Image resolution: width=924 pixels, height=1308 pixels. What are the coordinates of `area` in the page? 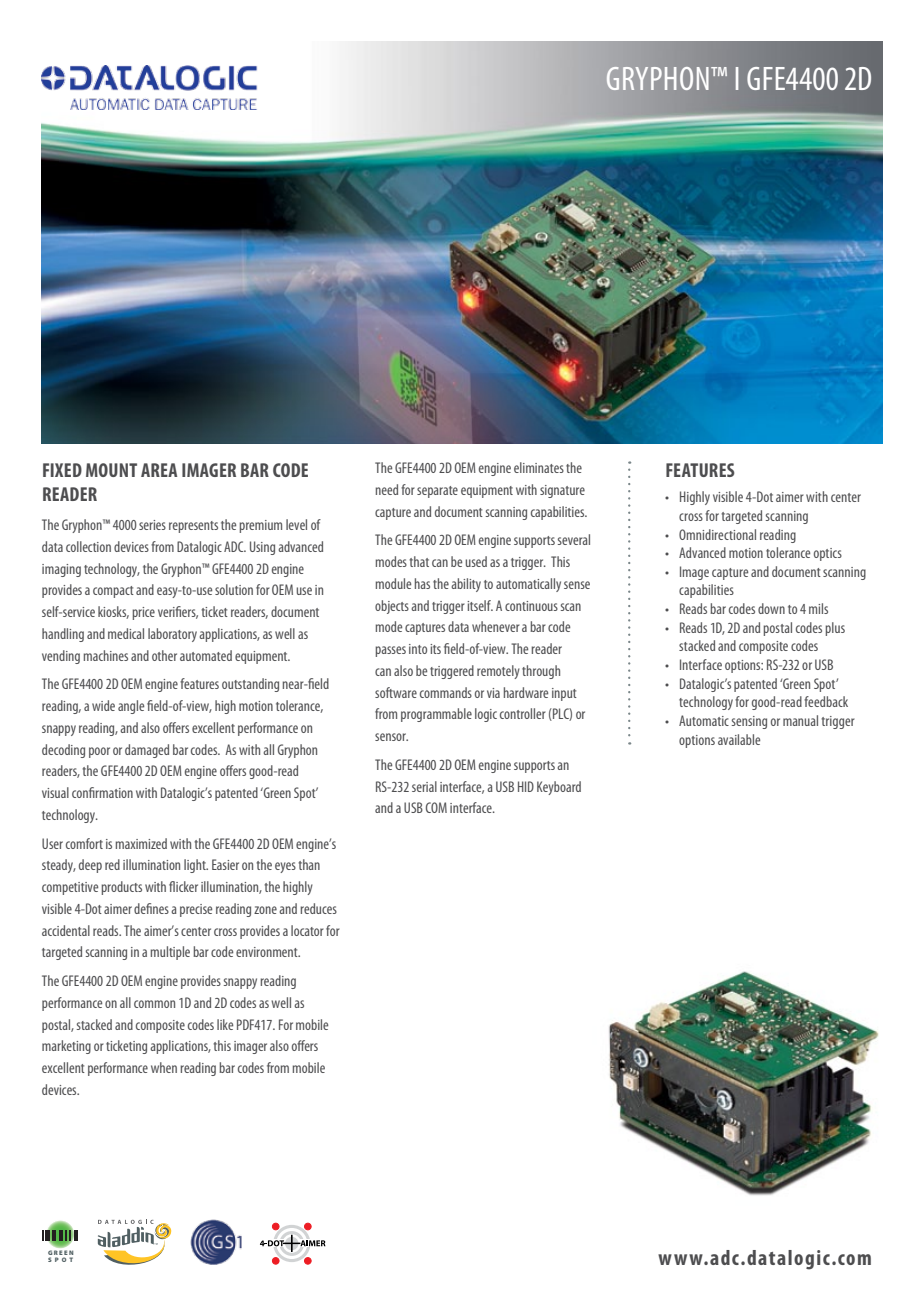 It's located at (159, 470).
